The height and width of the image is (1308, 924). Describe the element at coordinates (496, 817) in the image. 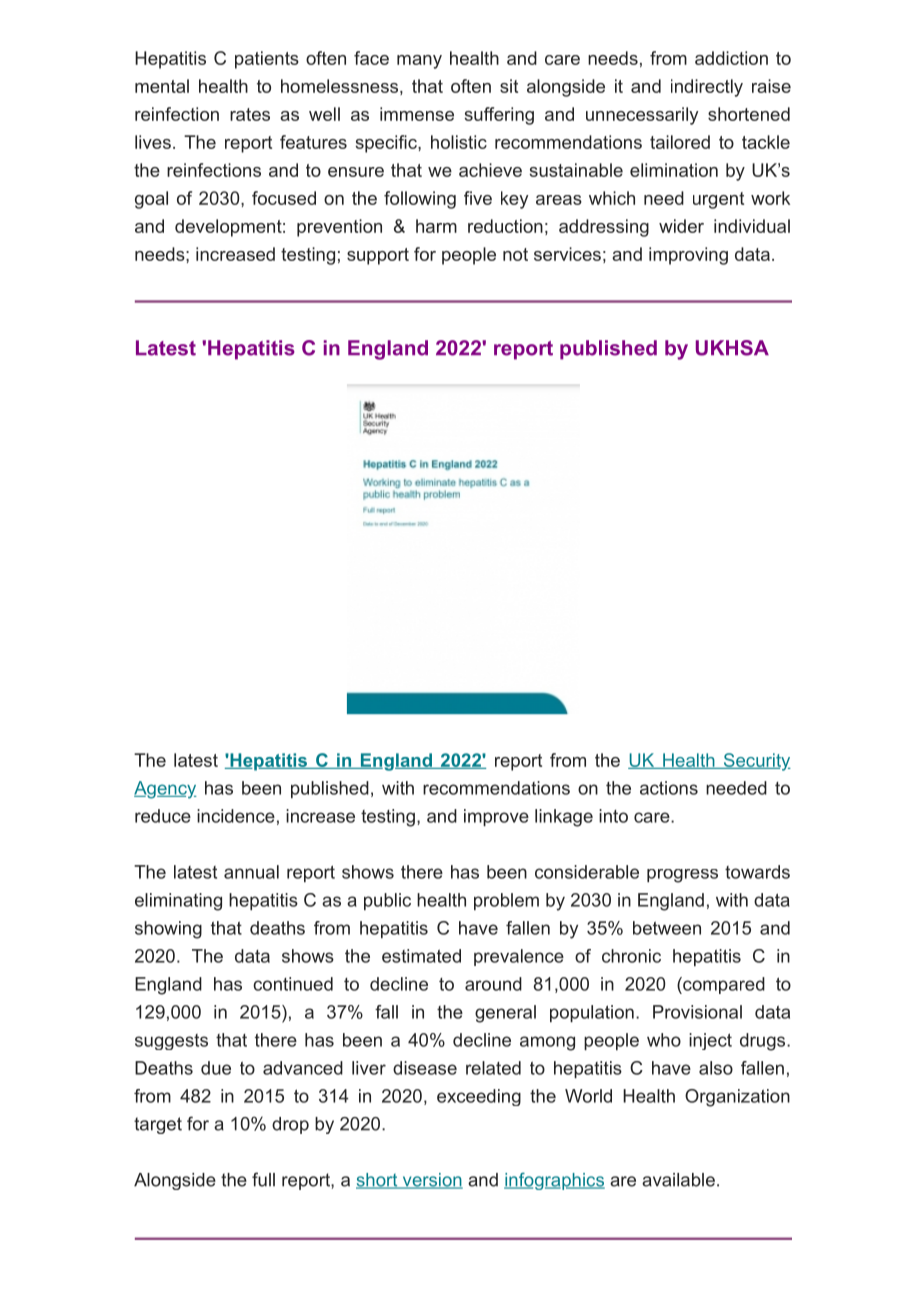

I see `improve` at that location.
